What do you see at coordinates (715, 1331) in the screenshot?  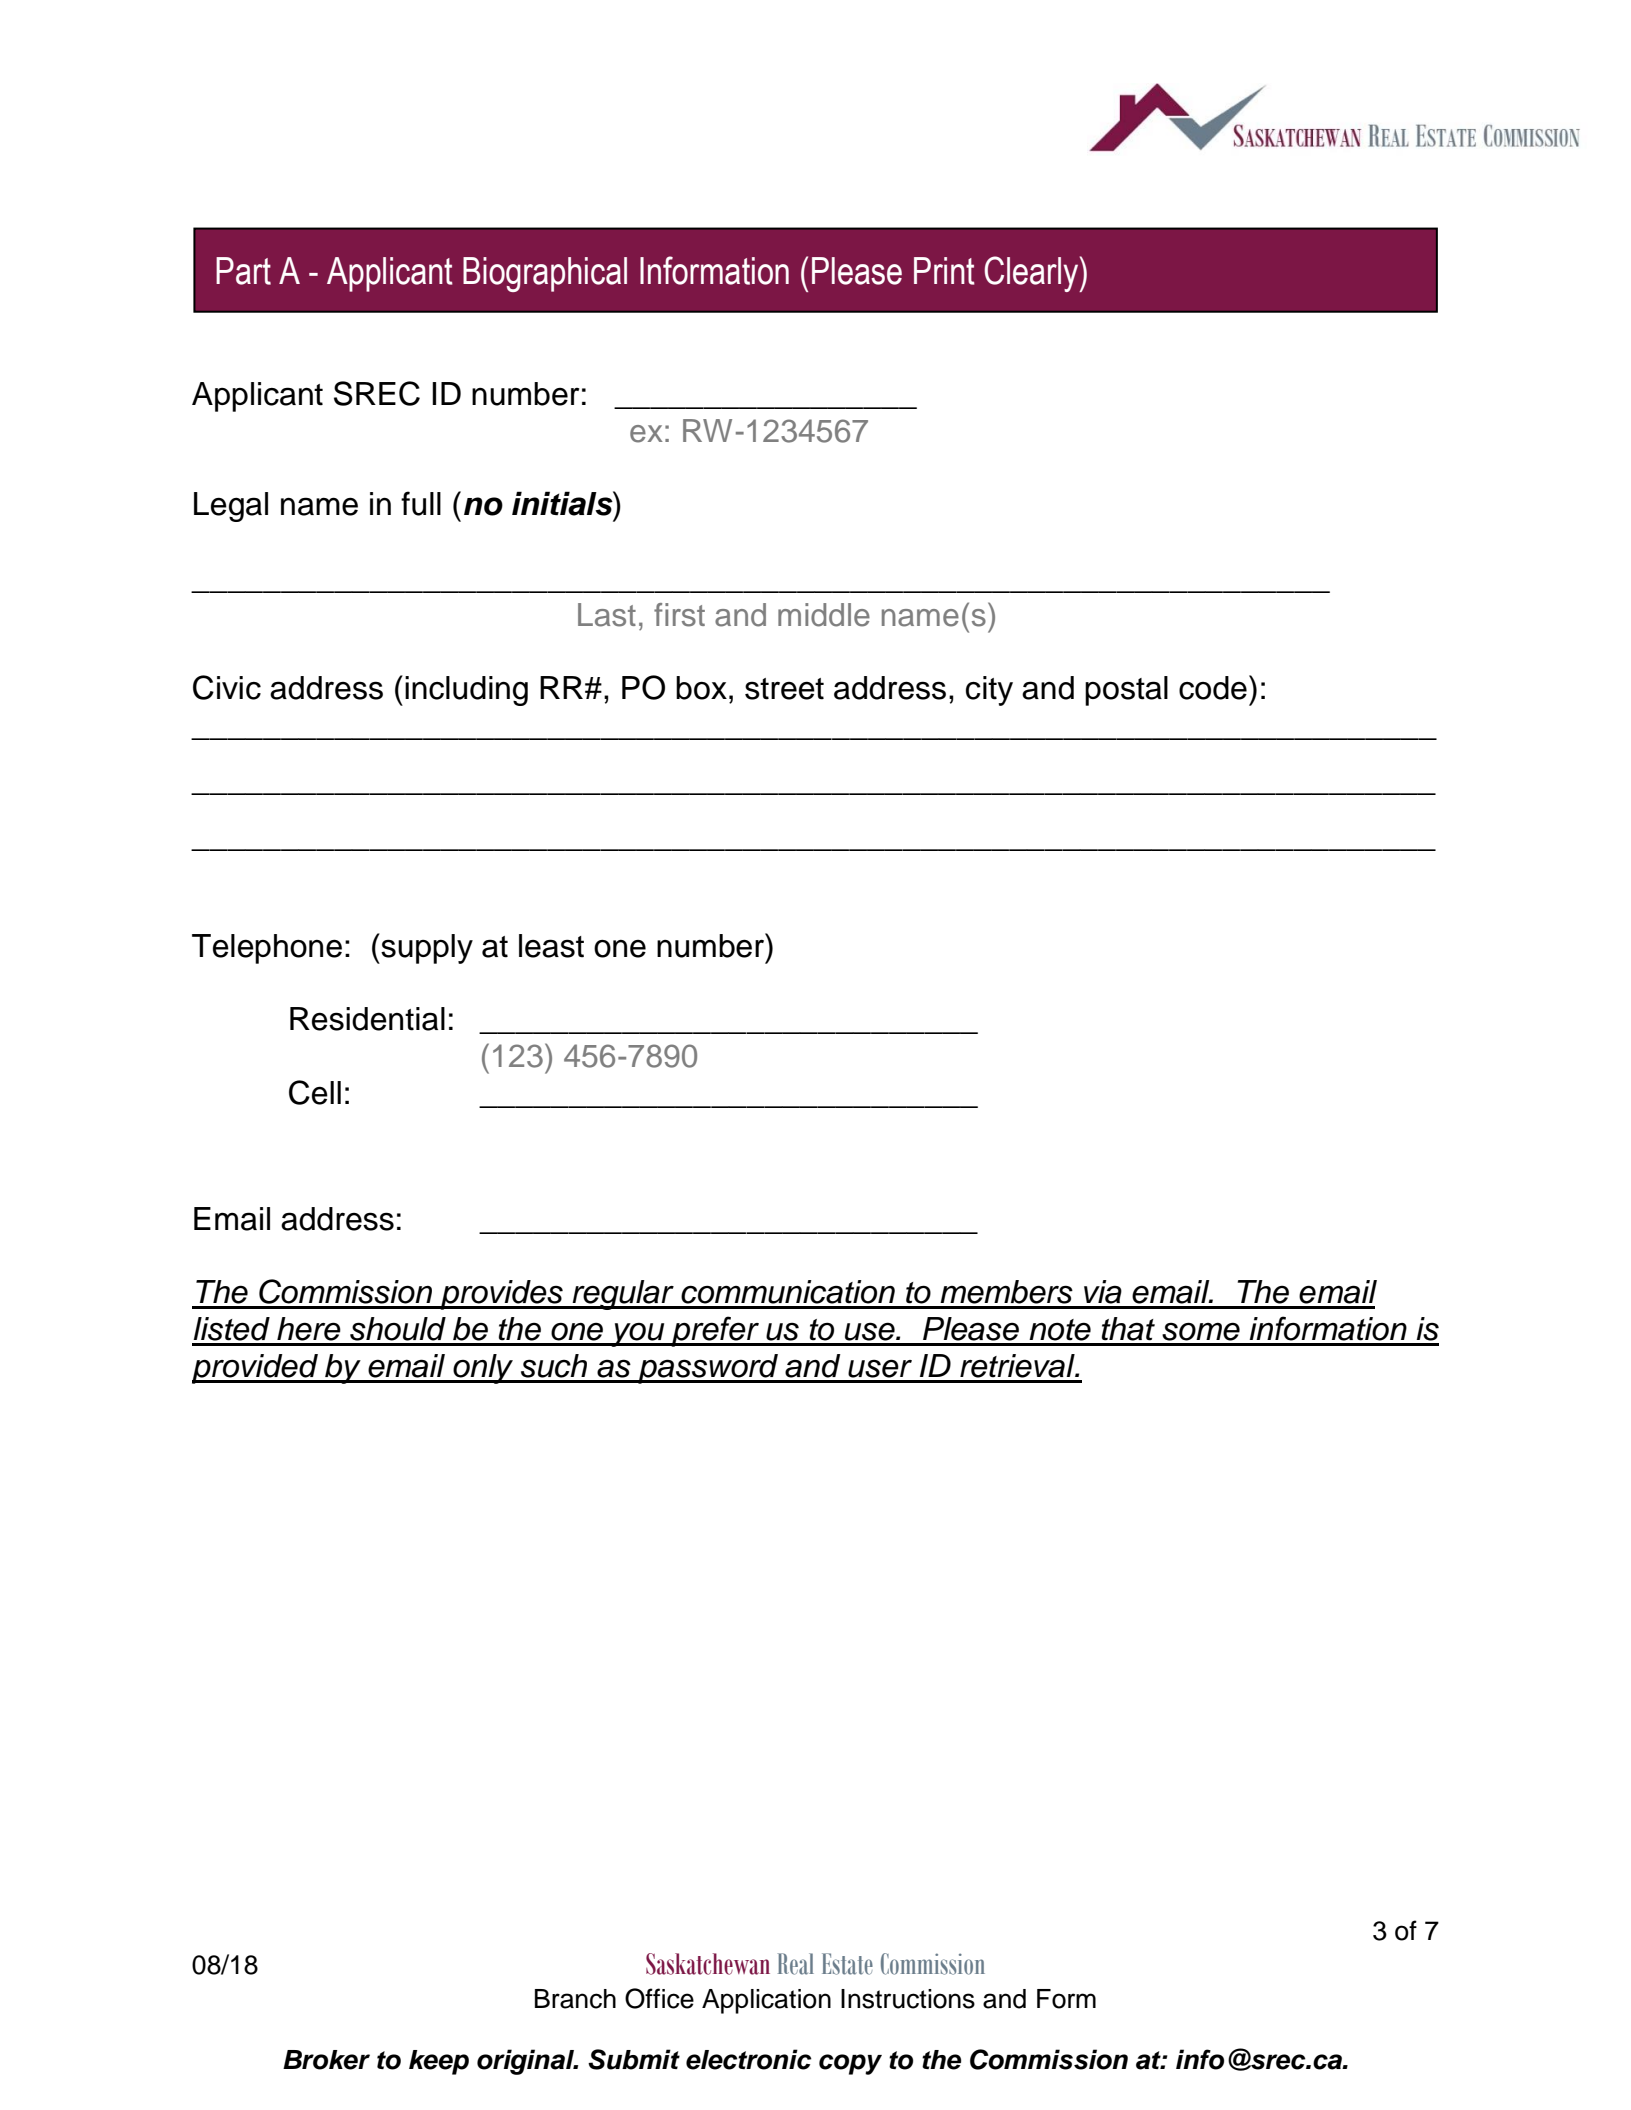 I see `prefer` at bounding box center [715, 1331].
